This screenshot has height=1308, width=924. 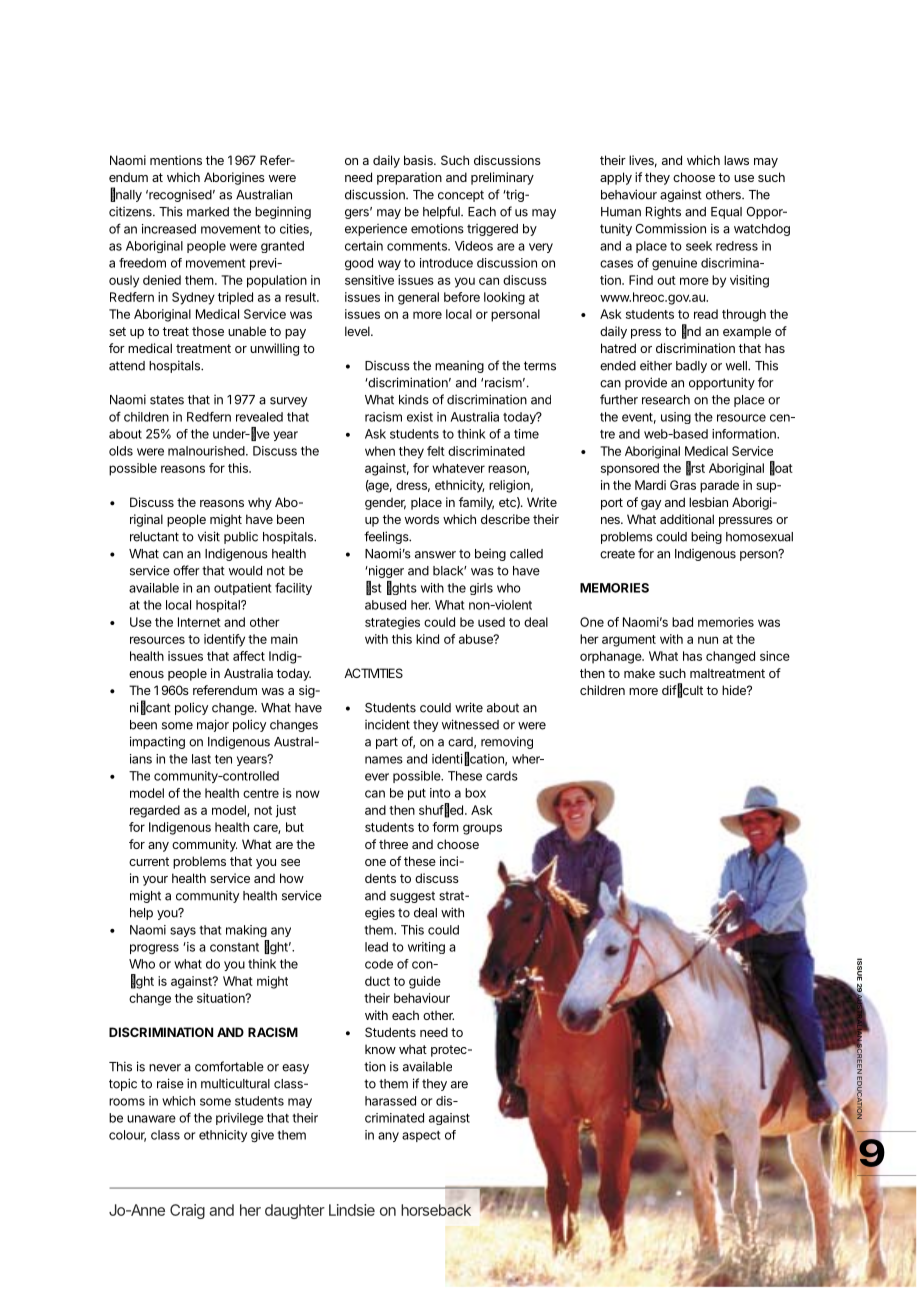 What do you see at coordinates (708, 502) in the screenshot?
I see `lesbian` at bounding box center [708, 502].
